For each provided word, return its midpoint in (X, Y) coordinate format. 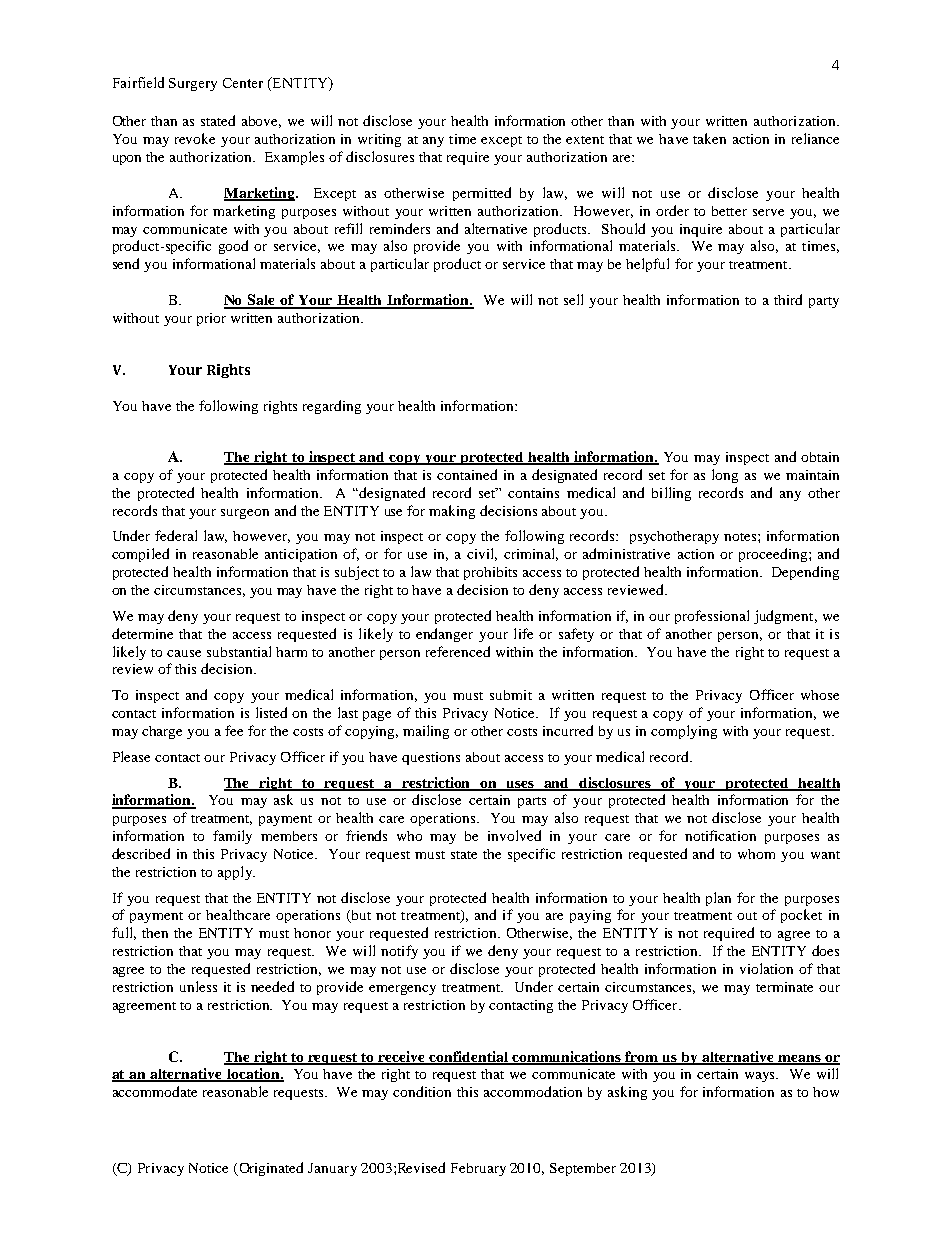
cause (184, 653)
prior (211, 319)
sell (573, 299)
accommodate (155, 1091)
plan (718, 899)
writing (379, 140)
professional (712, 617)
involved (514, 835)
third (788, 299)
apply (236, 873)
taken (709, 138)
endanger (444, 635)
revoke (195, 138)
